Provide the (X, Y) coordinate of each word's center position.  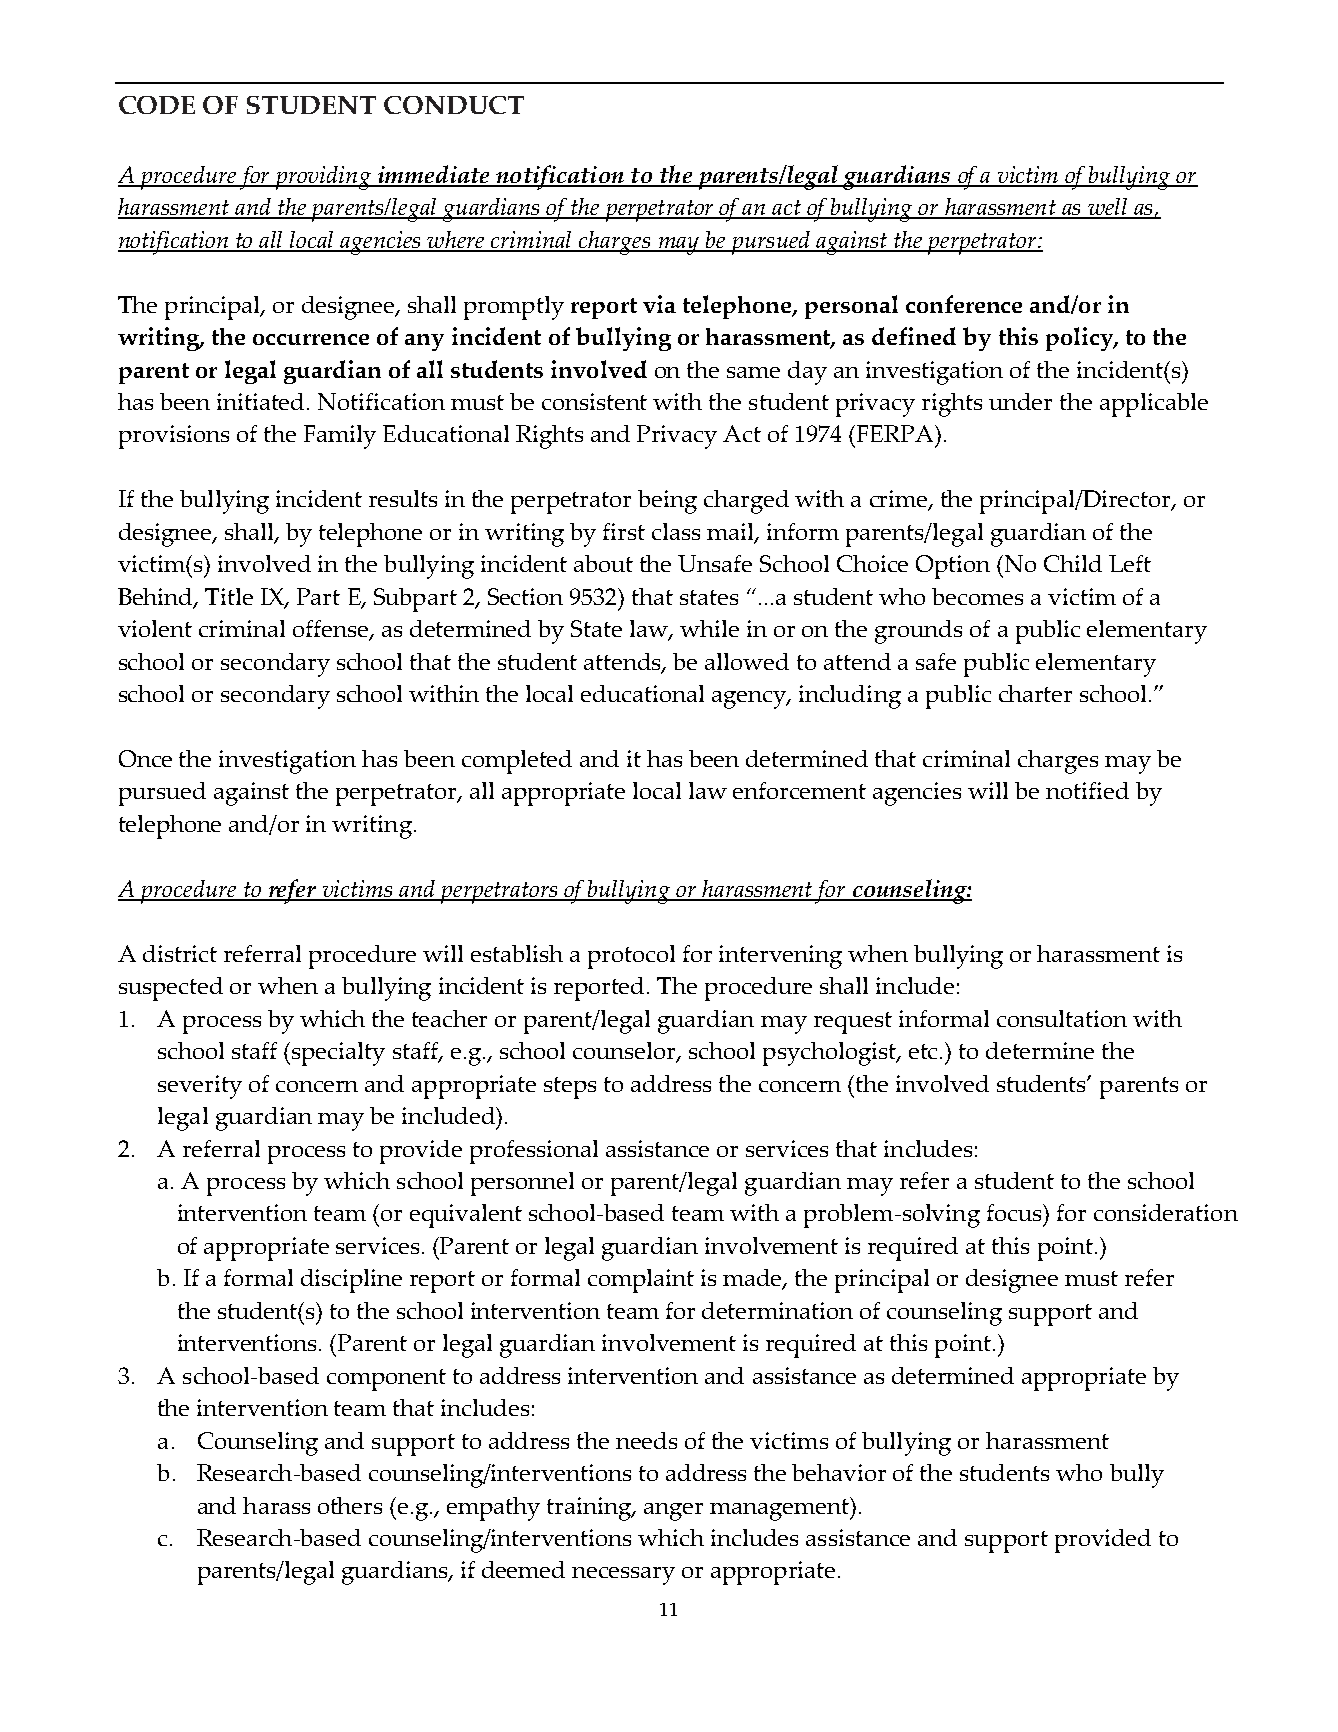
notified (1087, 790)
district (180, 953)
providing (323, 178)
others (350, 1505)
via (659, 304)
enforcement (799, 790)
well (1108, 208)
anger (673, 1512)
